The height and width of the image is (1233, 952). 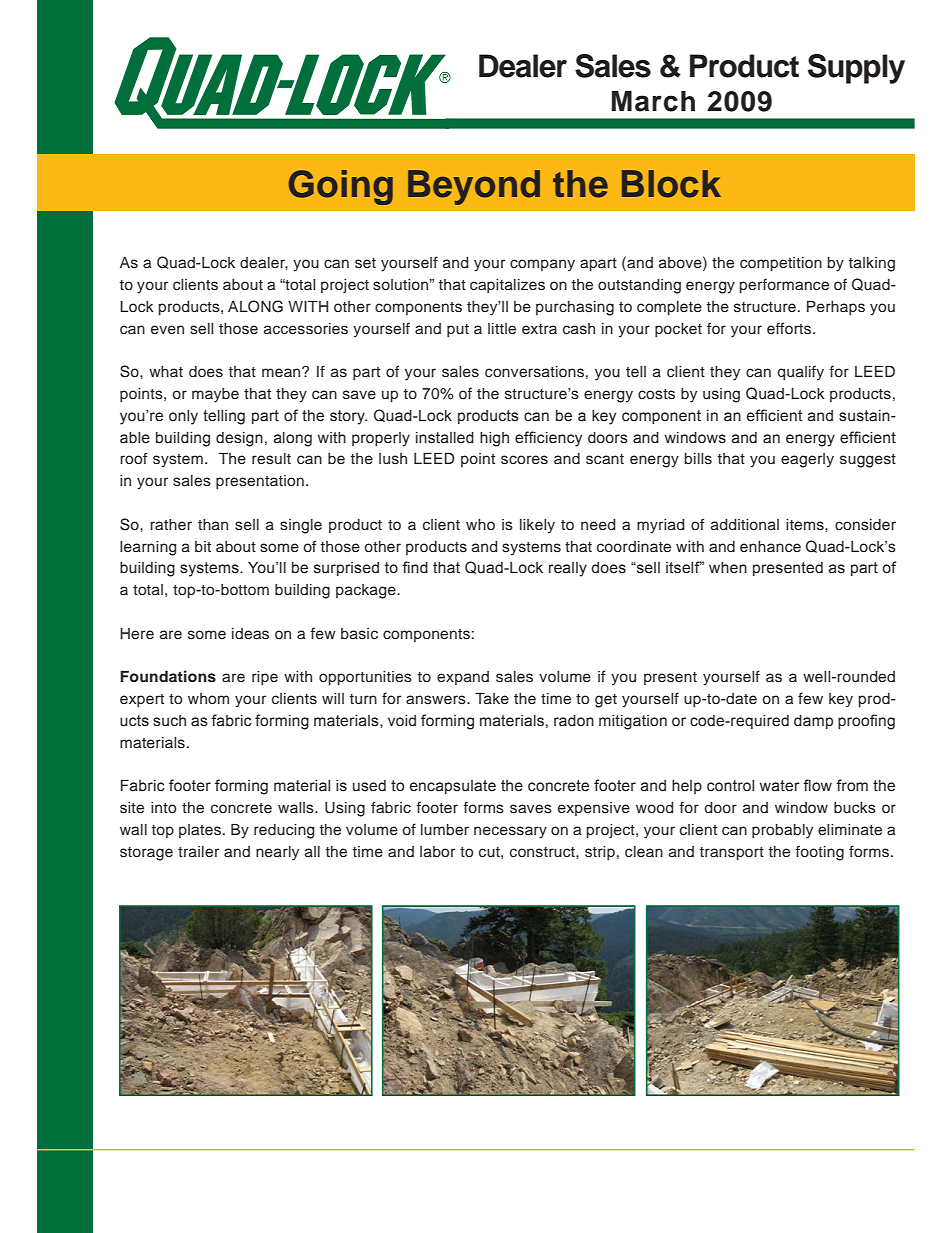 What do you see at coordinates (239, 439) in the image?
I see `design` at bounding box center [239, 439].
